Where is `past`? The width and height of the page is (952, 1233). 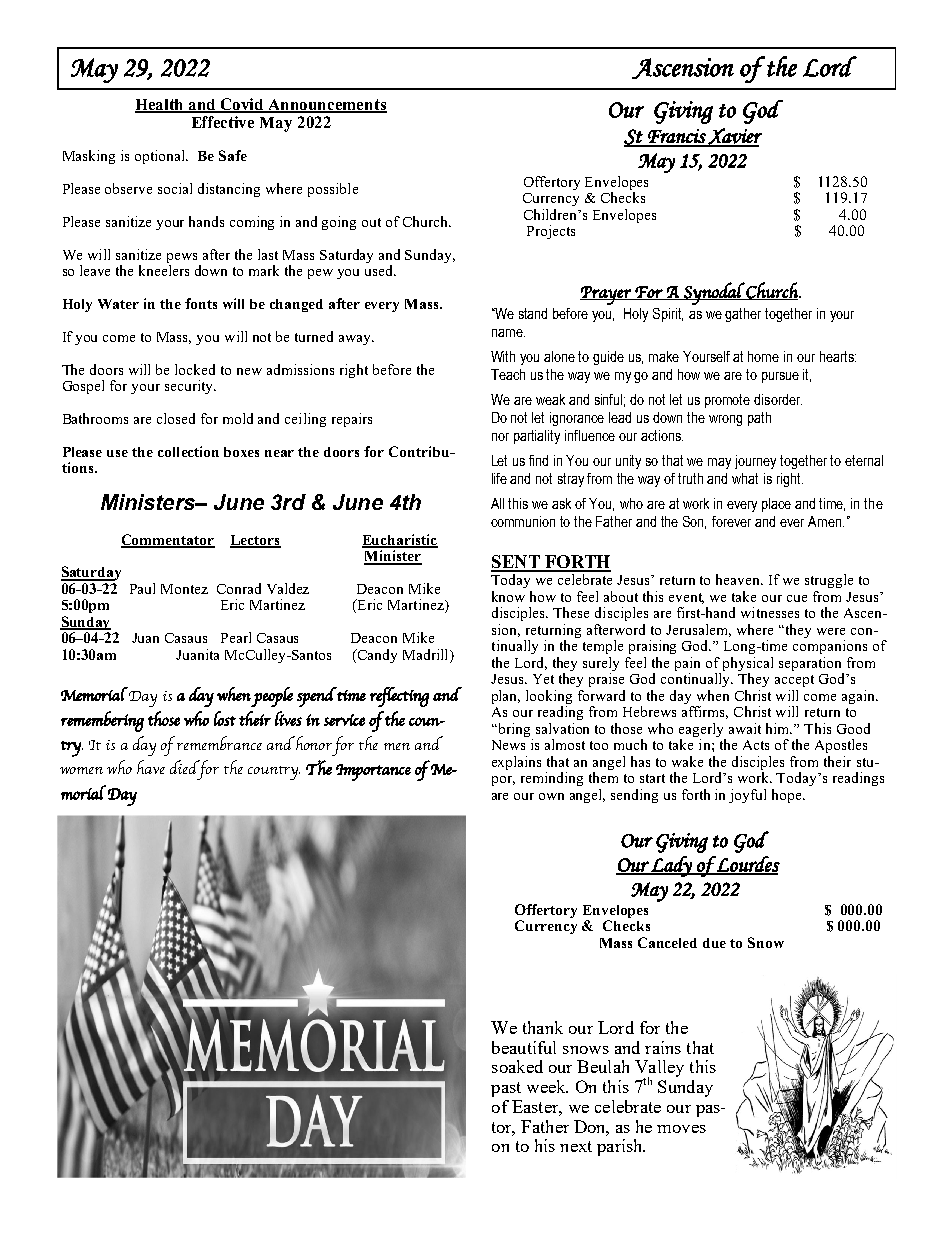
past is located at coordinates (506, 1089).
